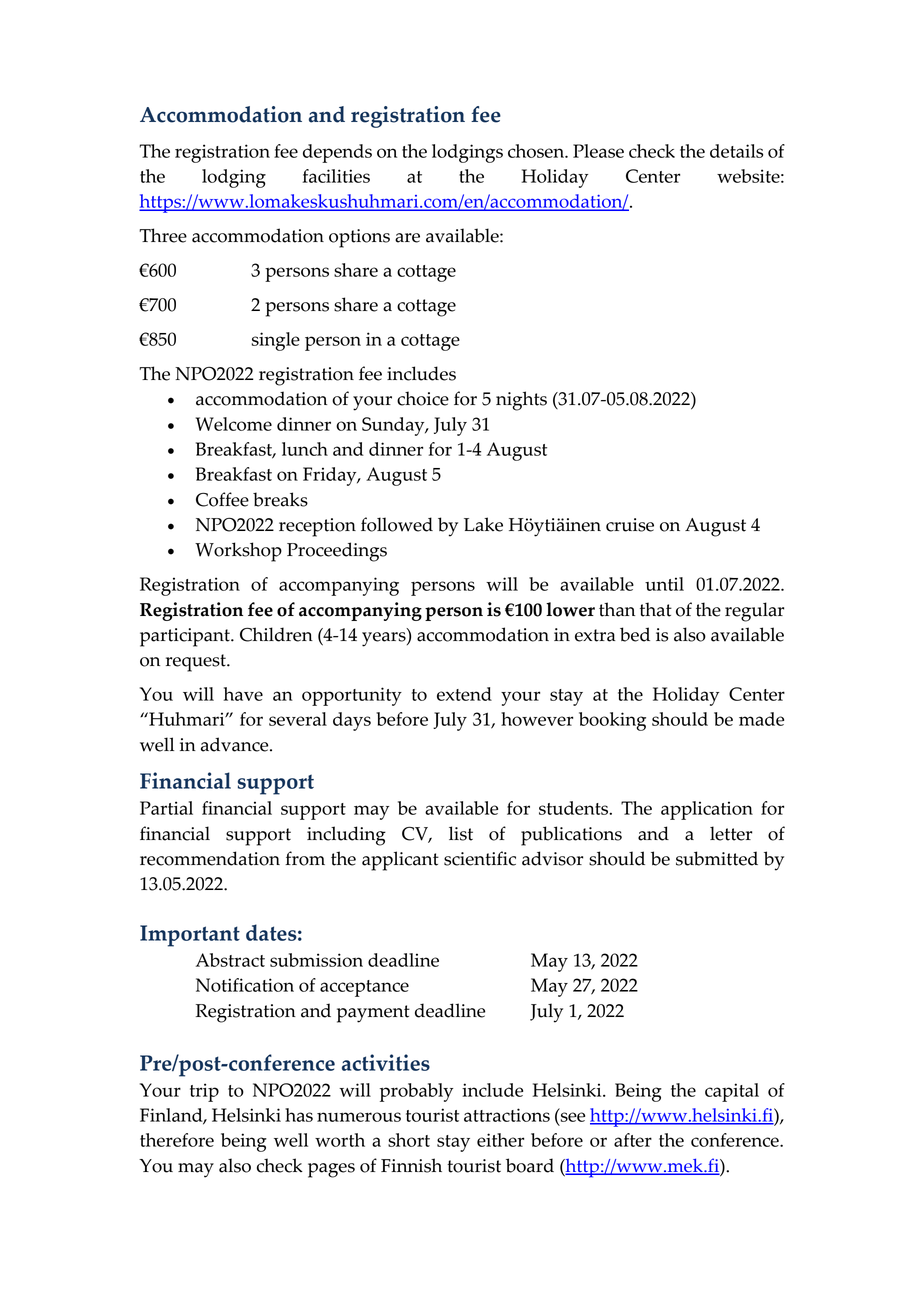  Describe the element at coordinates (461, 833) in the image. I see `list` at that location.
